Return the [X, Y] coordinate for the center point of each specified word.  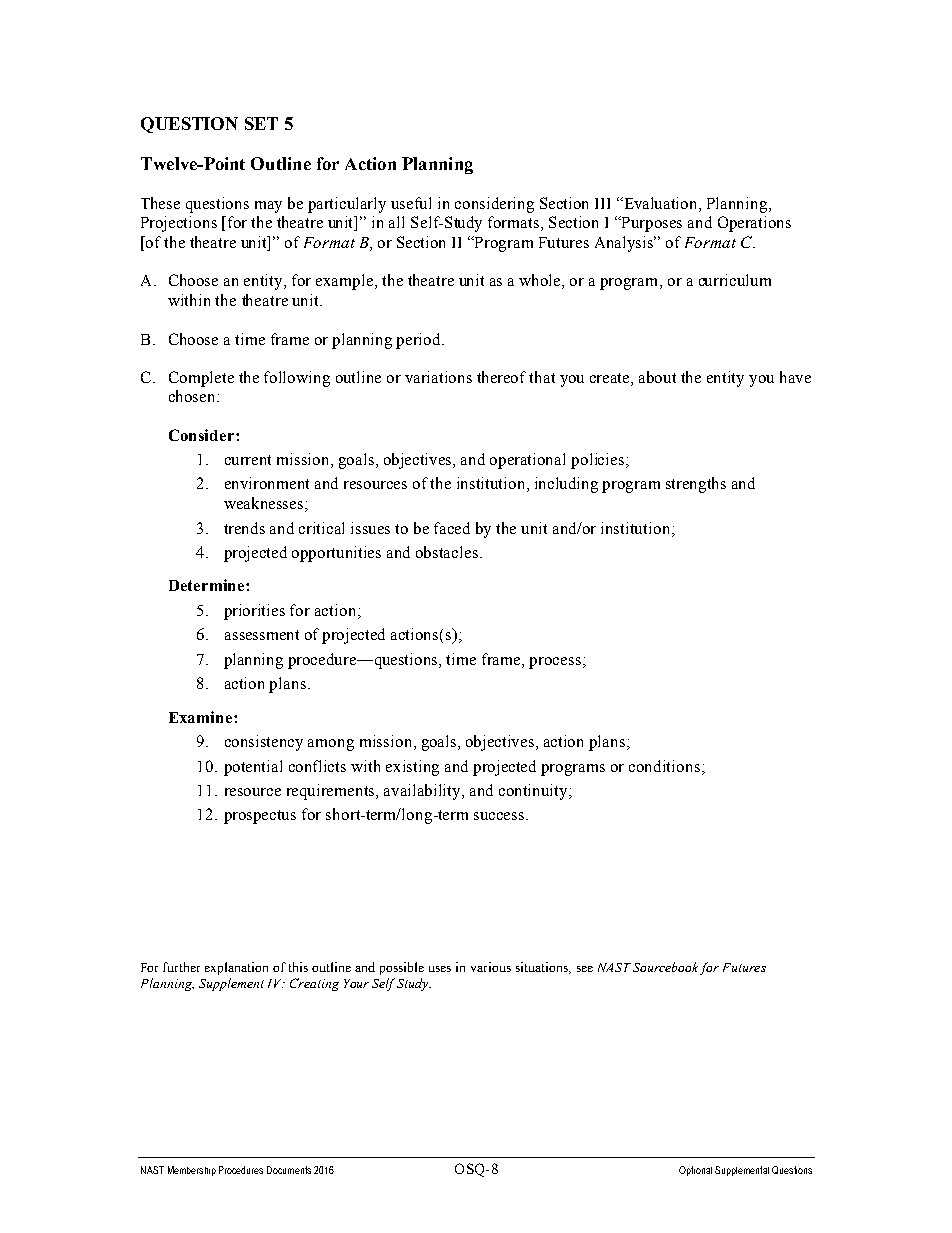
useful [411, 203]
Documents [289, 1170]
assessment [262, 635]
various [491, 967]
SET [261, 123]
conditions [664, 766]
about [657, 377]
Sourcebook [665, 967]
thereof [501, 377]
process [556, 663]
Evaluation [661, 203]
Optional [695, 1171]
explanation [236, 968]
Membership [192, 1171]
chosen [193, 396]
